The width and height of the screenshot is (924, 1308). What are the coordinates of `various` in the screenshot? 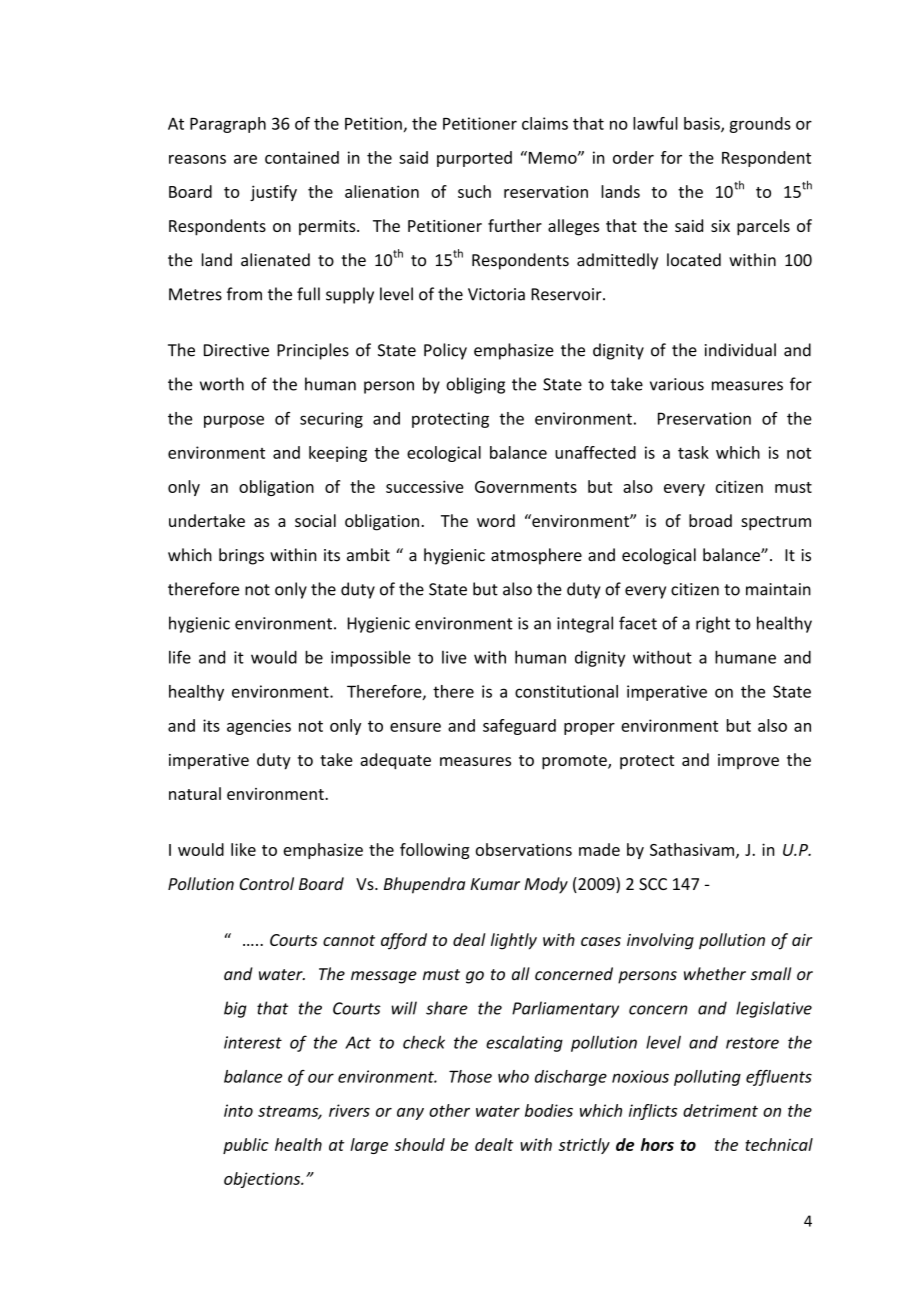 It's located at (677, 384).
